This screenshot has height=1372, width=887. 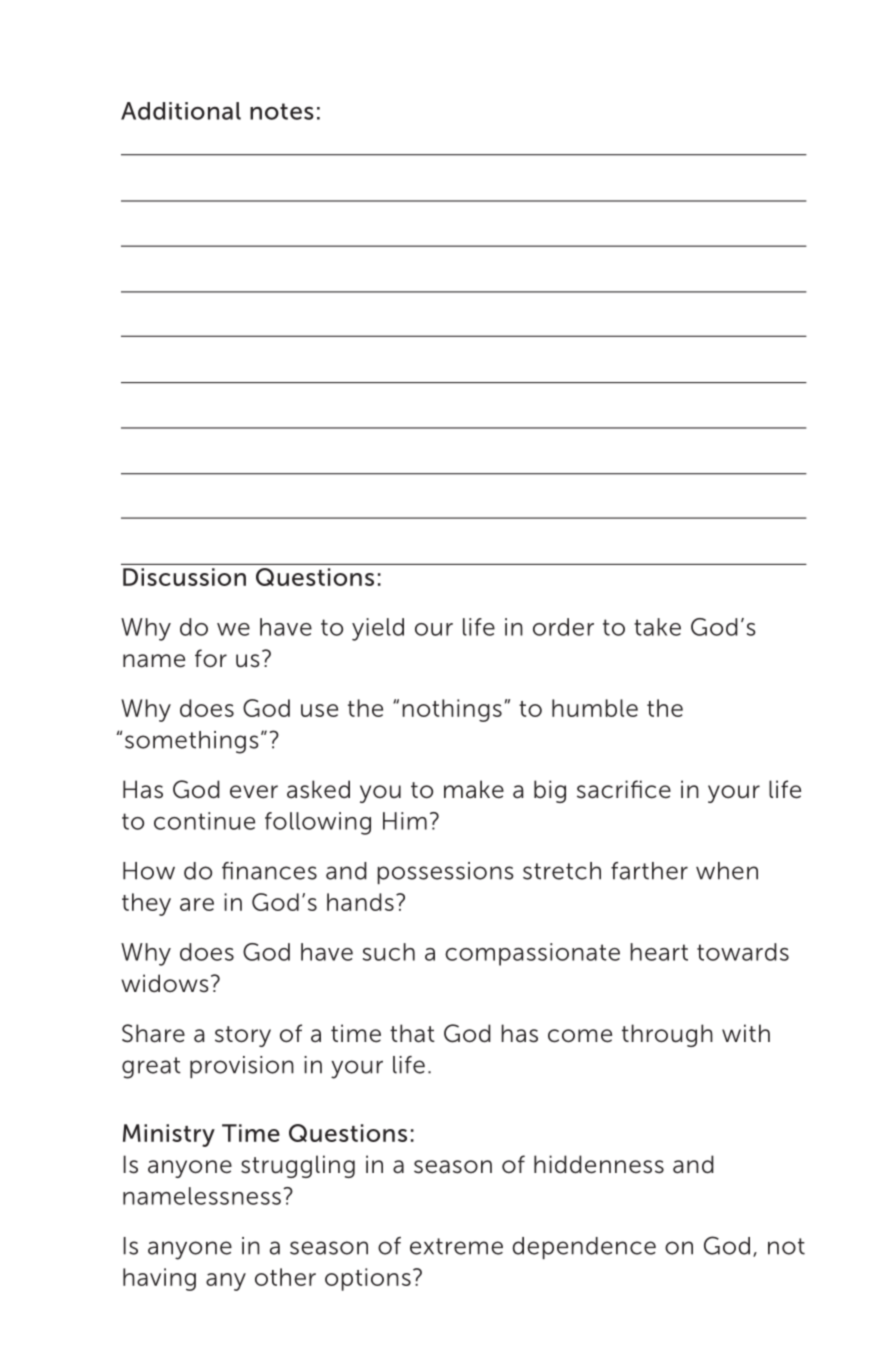 I want to click on sacrifice, so click(x=624, y=789).
